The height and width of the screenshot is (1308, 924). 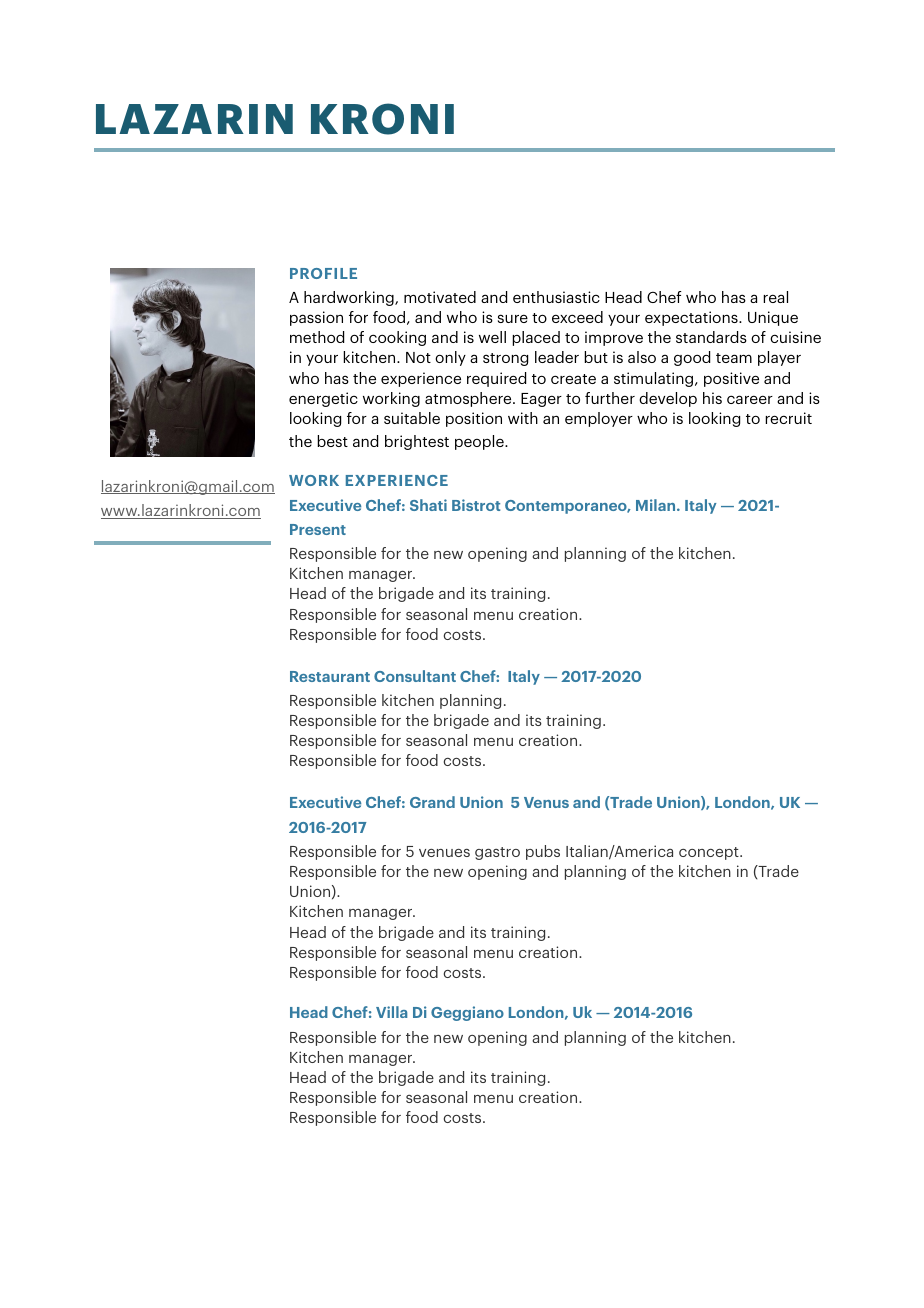 I want to click on Villa, so click(x=391, y=1012).
